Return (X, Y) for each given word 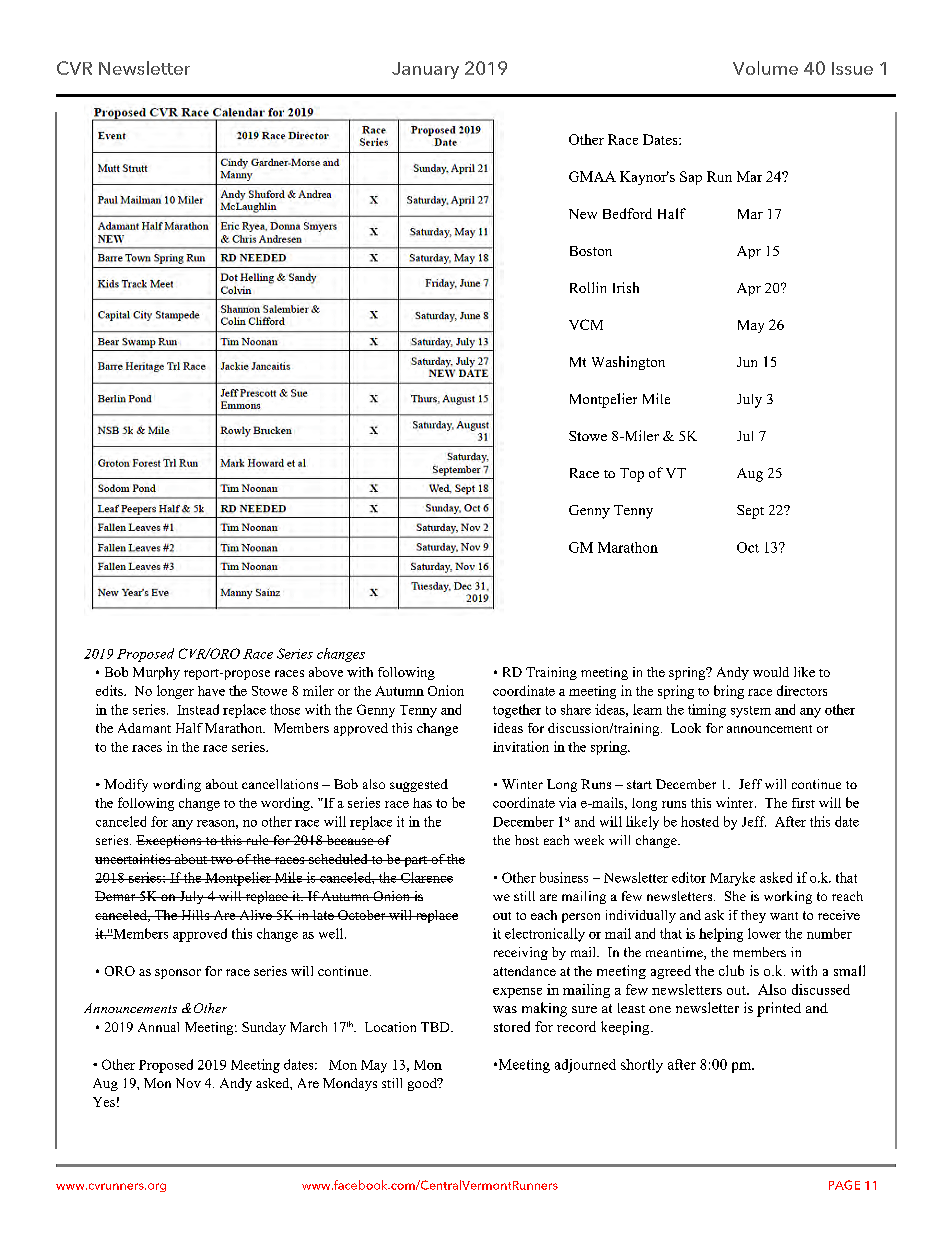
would (771, 672)
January (425, 70)
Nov (188, 1083)
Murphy (156, 673)
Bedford (627, 213)
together (517, 711)
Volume (765, 68)
